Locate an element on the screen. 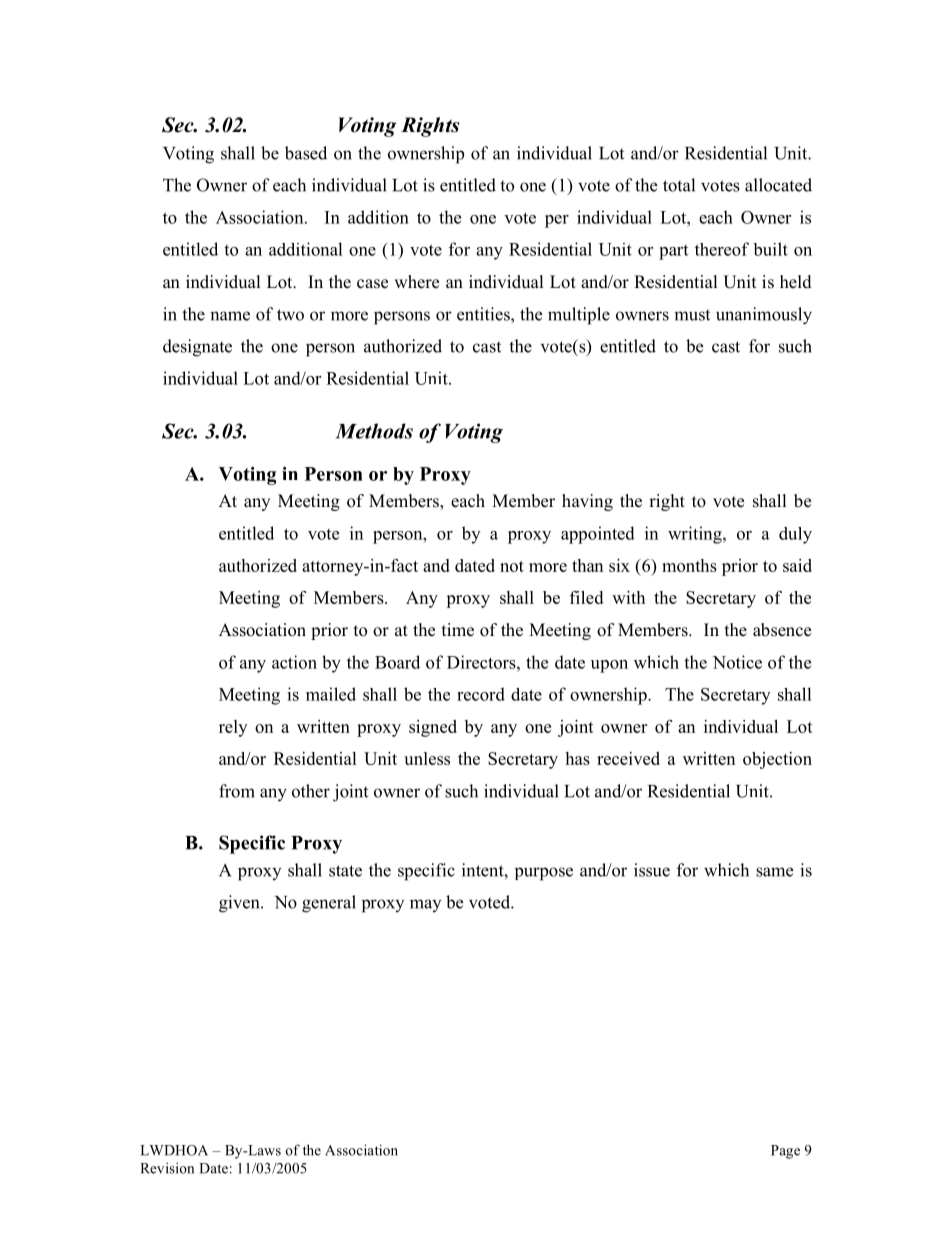 This screenshot has width=952, height=1233. given is located at coordinates (240, 904).
